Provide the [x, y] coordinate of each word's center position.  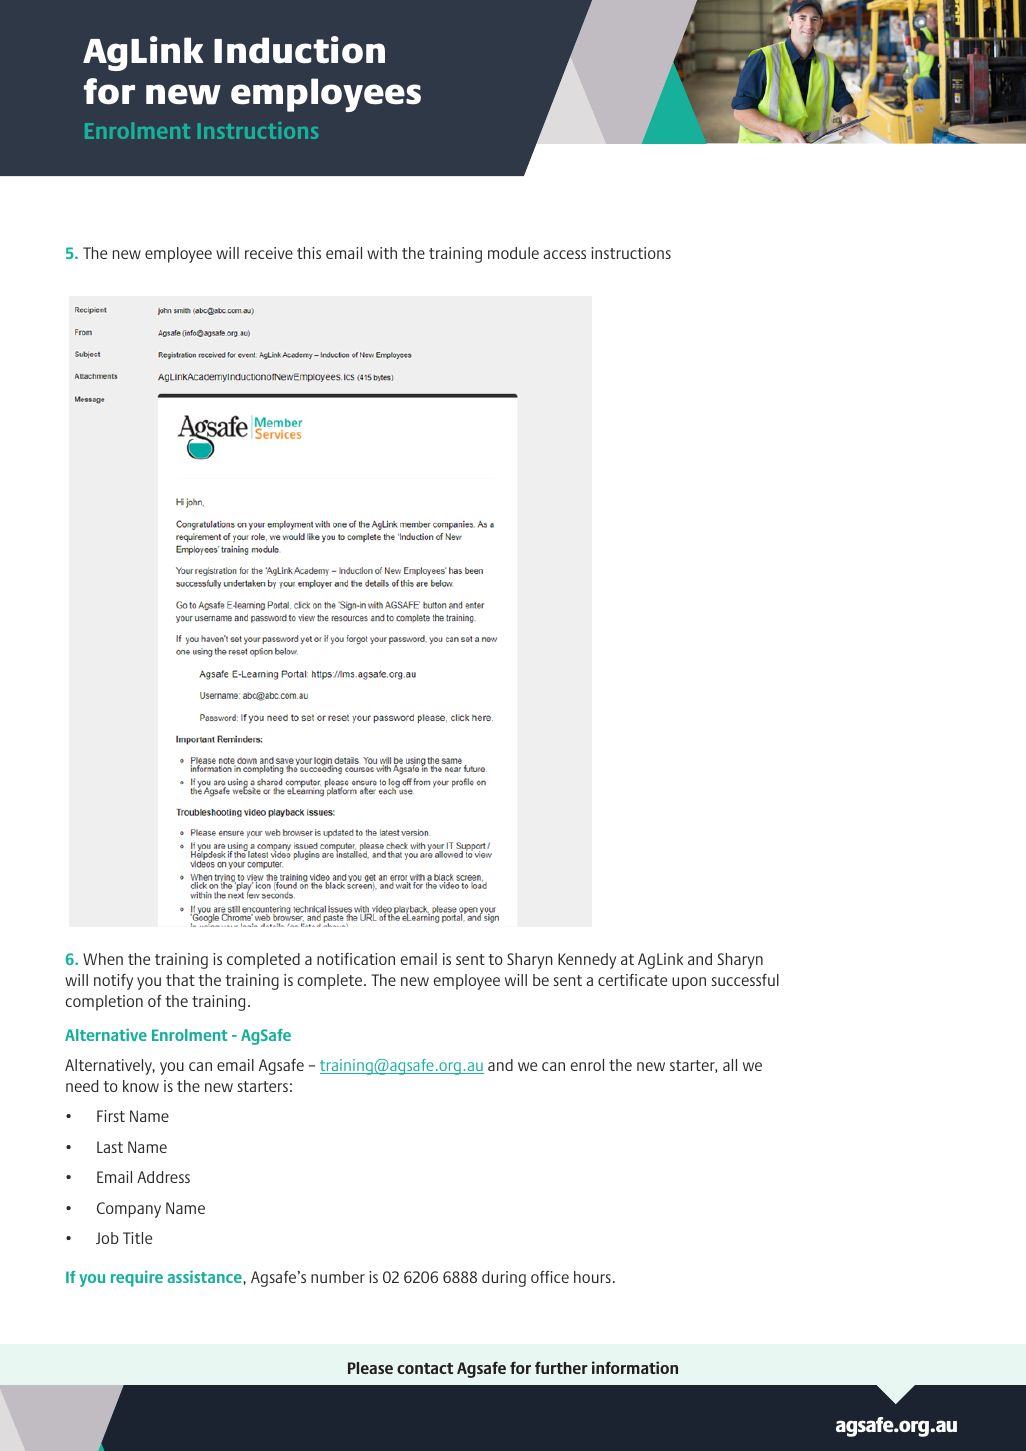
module [513, 253]
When [103, 959]
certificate [632, 980]
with [382, 253]
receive [269, 253]
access [564, 254]
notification [356, 959]
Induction [299, 50]
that [180, 980]
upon [689, 983]
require [137, 1278]
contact [425, 1368]
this [309, 253]
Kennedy [587, 961]
